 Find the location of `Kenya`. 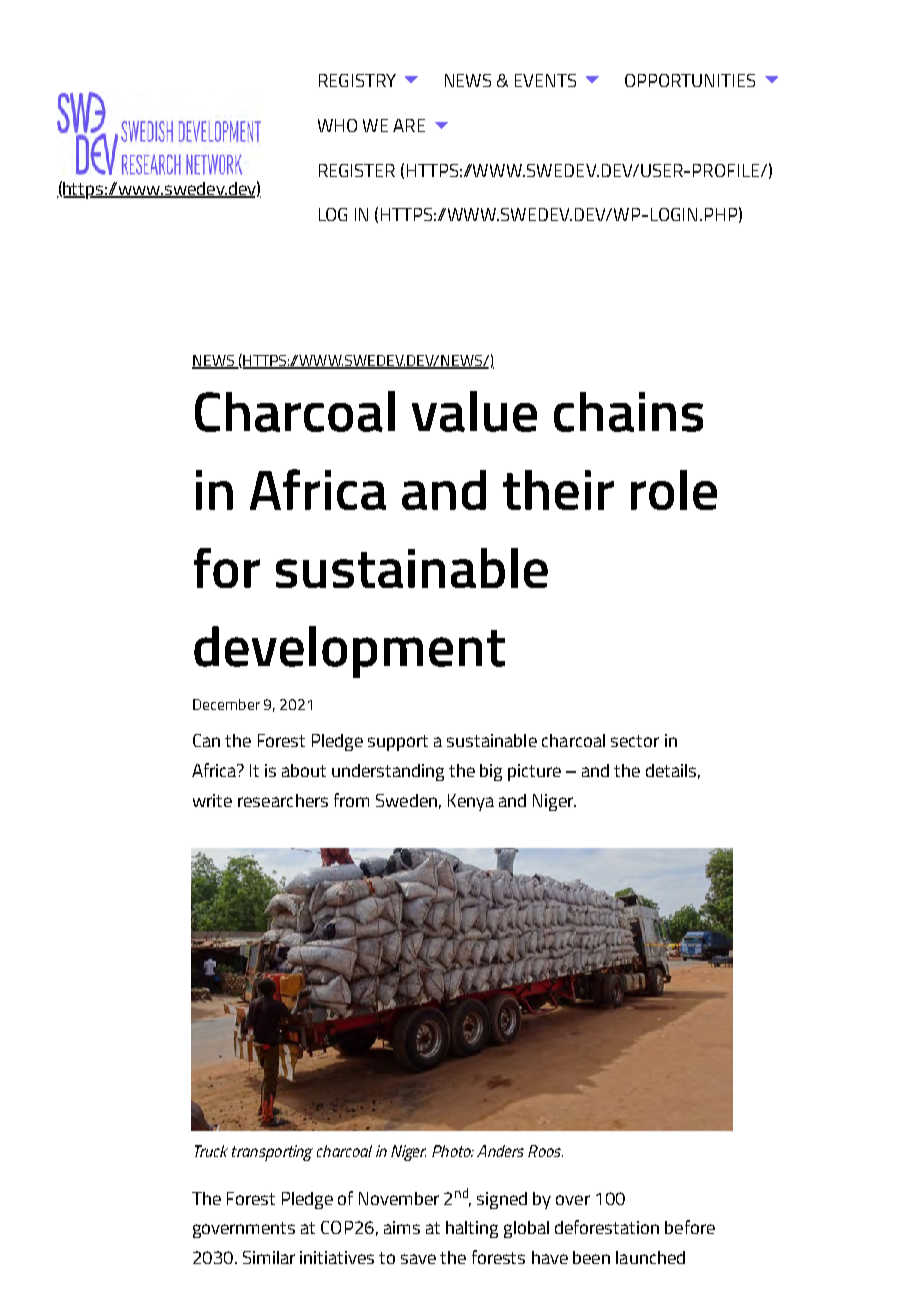

Kenya is located at coordinates (471, 802).
